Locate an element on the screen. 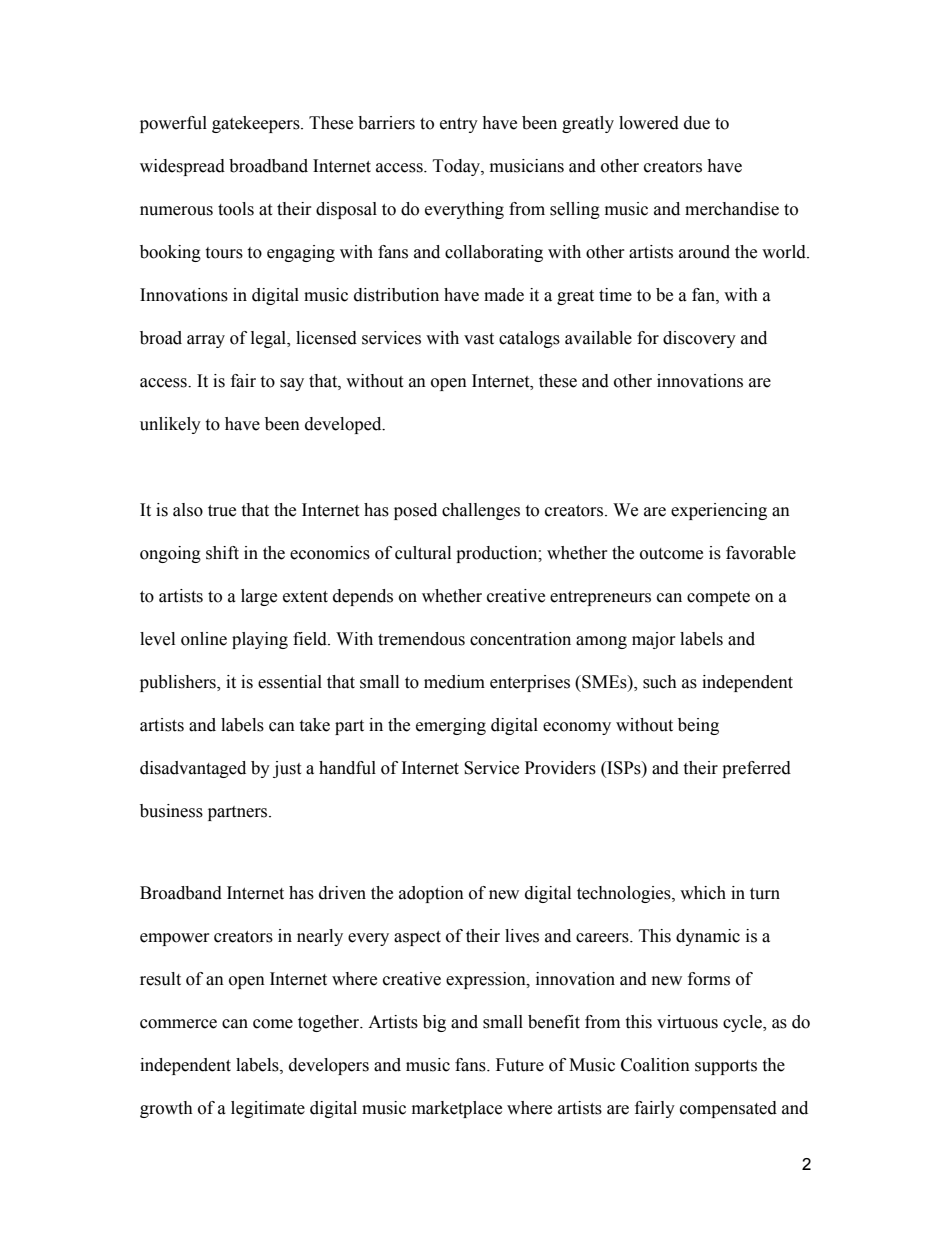  say is located at coordinates (292, 384).
